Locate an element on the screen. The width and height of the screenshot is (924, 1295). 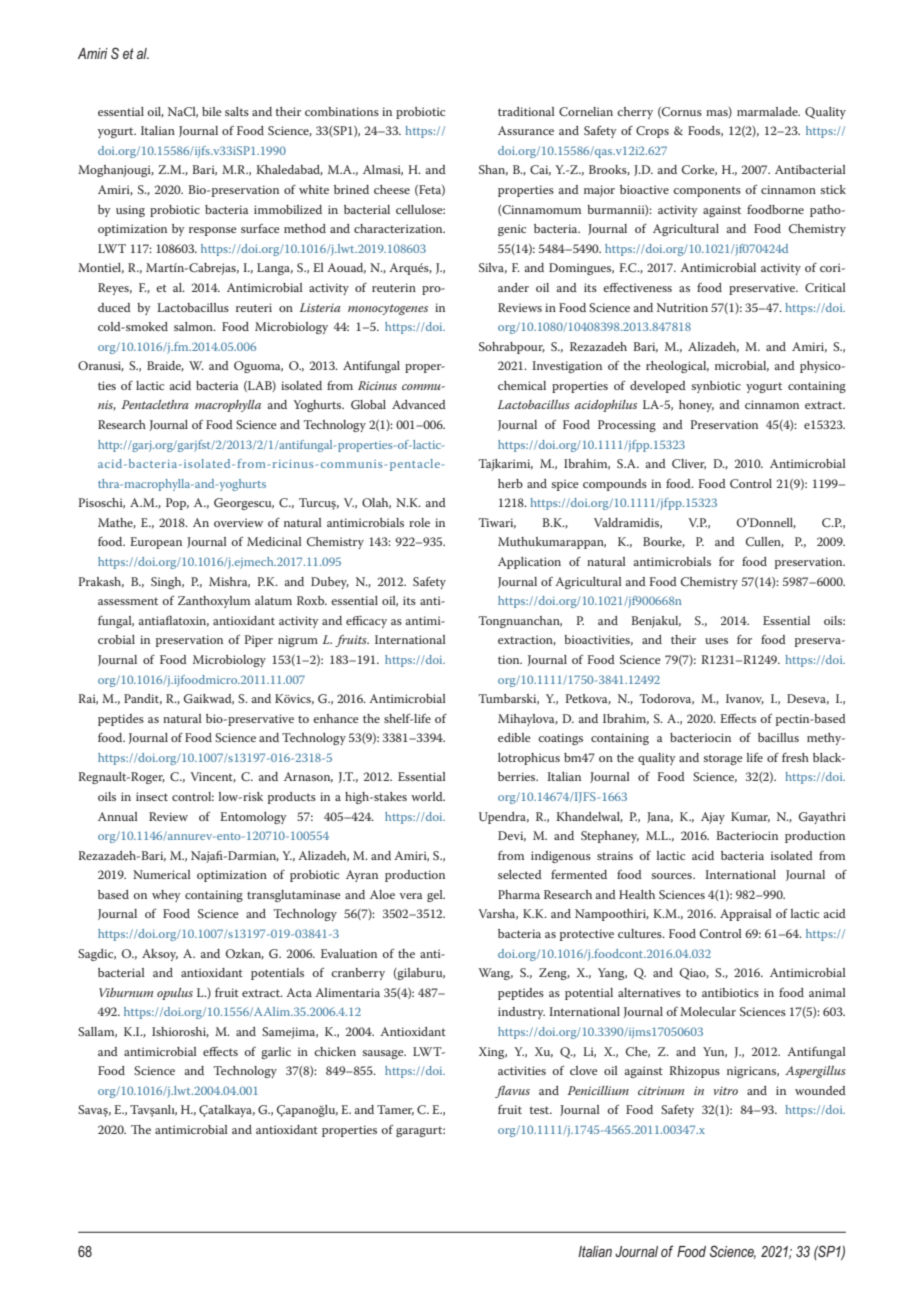
Assurance is located at coordinates (526, 130).
